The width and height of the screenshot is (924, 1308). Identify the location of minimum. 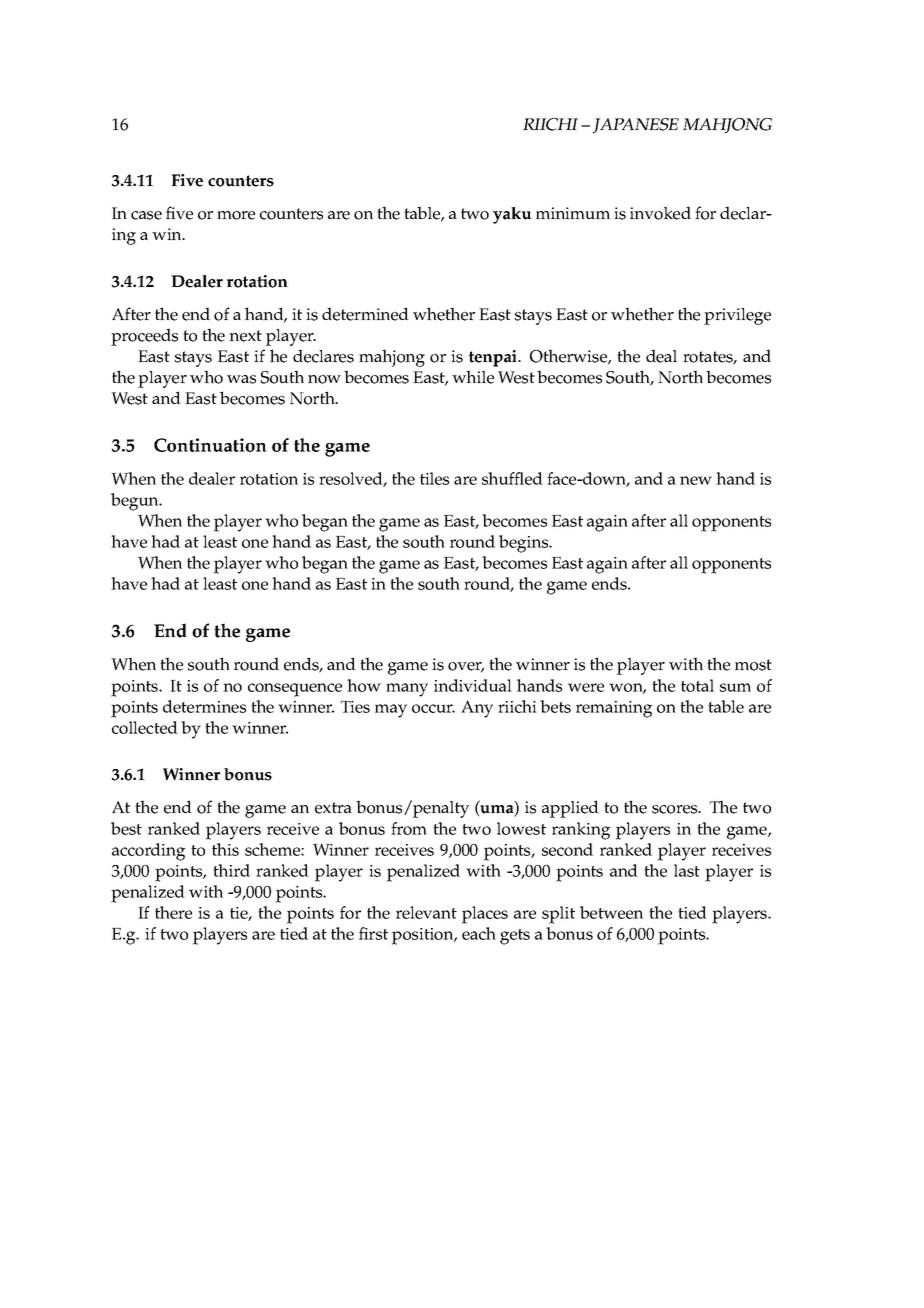
(573, 213).
